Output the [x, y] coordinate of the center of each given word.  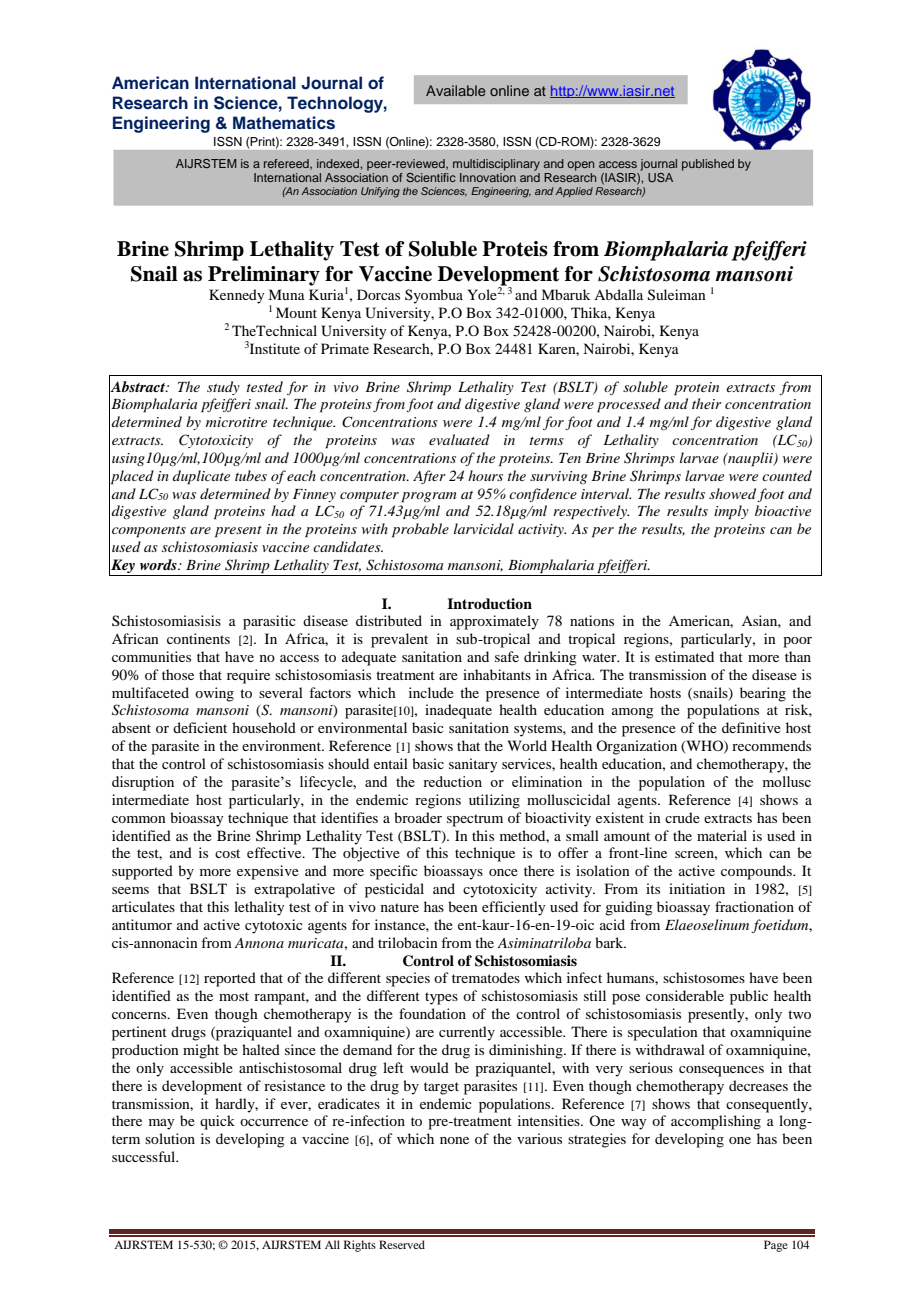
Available [456, 90]
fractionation [754, 906]
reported [230, 979]
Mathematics [284, 123]
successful [145, 1156]
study [223, 388]
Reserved [402, 1244]
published [708, 165]
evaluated [459, 439]
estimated [684, 656]
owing [214, 694]
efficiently [513, 908]
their [707, 403]
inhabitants [497, 674]
